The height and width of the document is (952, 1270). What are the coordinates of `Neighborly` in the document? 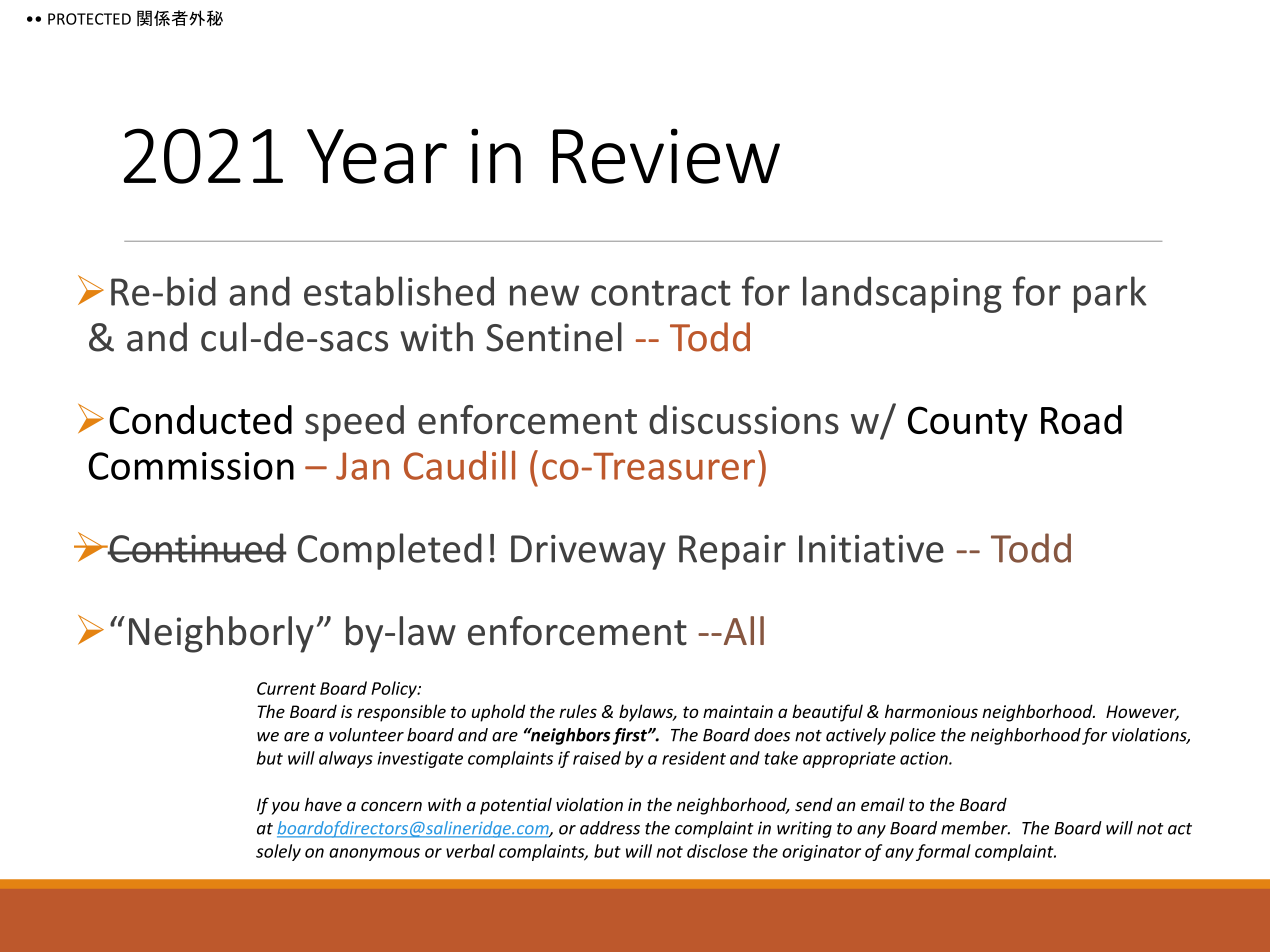 It's located at (221, 634).
